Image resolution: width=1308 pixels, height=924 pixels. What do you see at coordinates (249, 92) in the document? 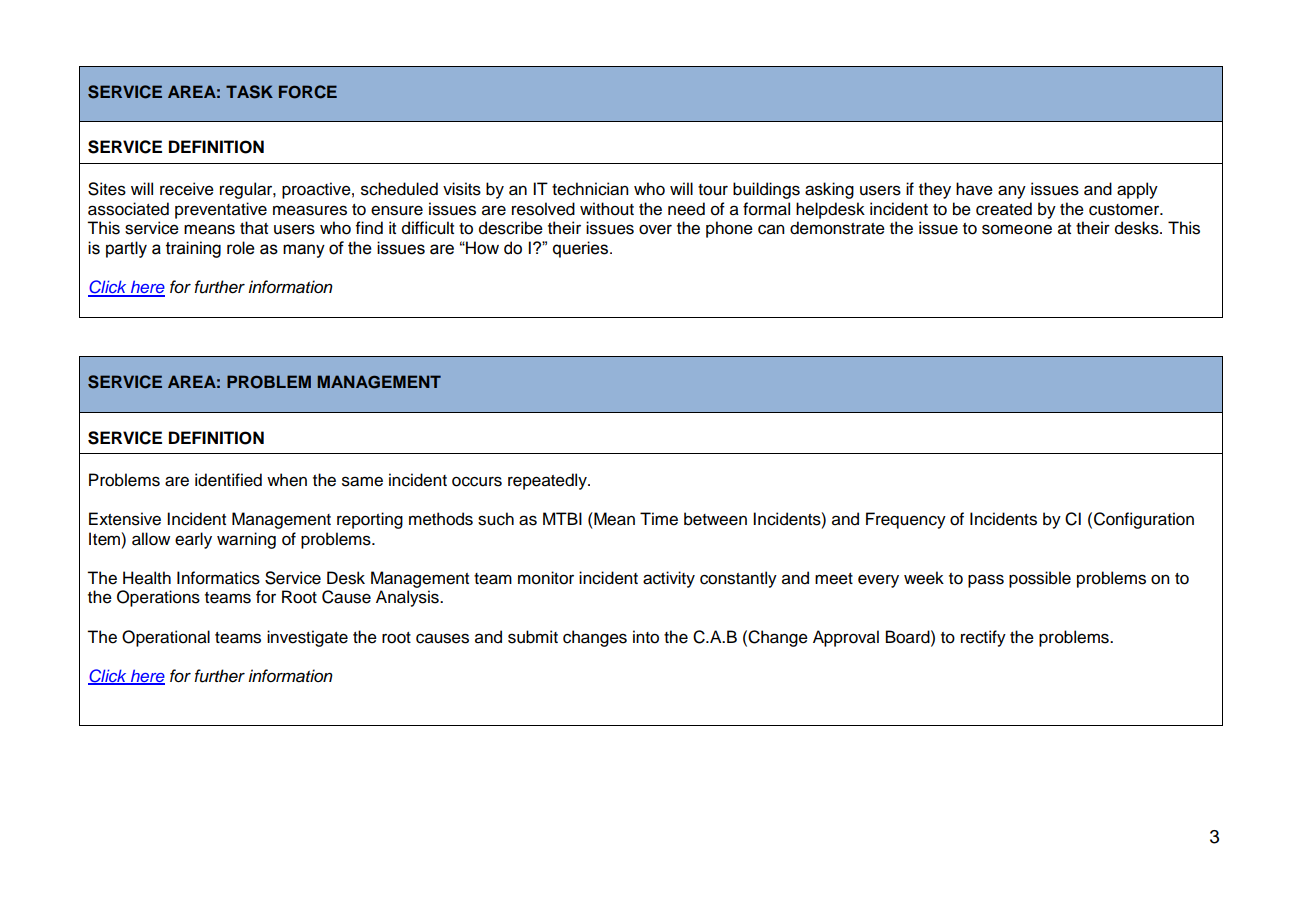
I see `TASK` at bounding box center [249, 92].
